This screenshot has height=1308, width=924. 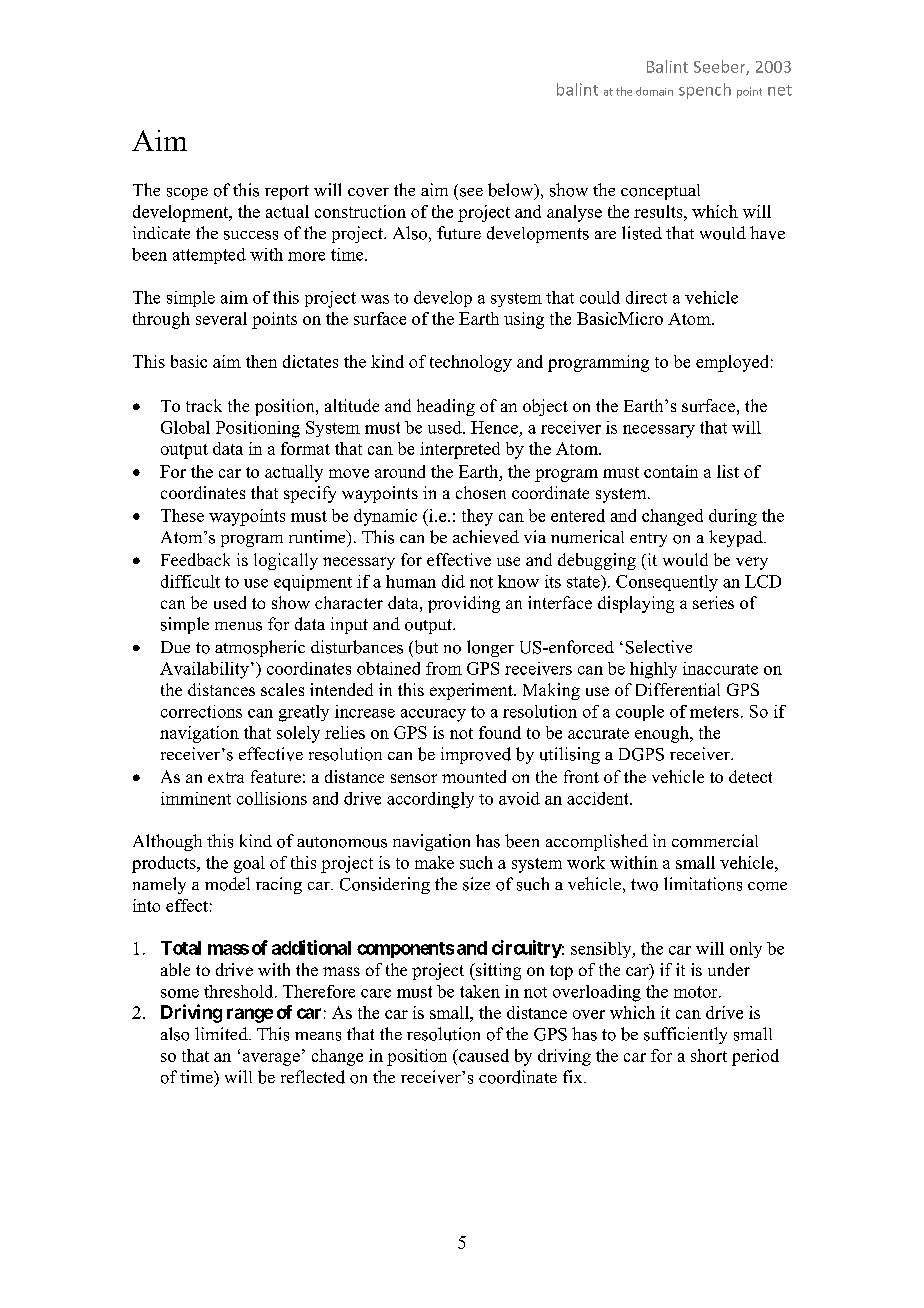 What do you see at coordinates (222, 1033) in the screenshot?
I see `limited` at bounding box center [222, 1033].
